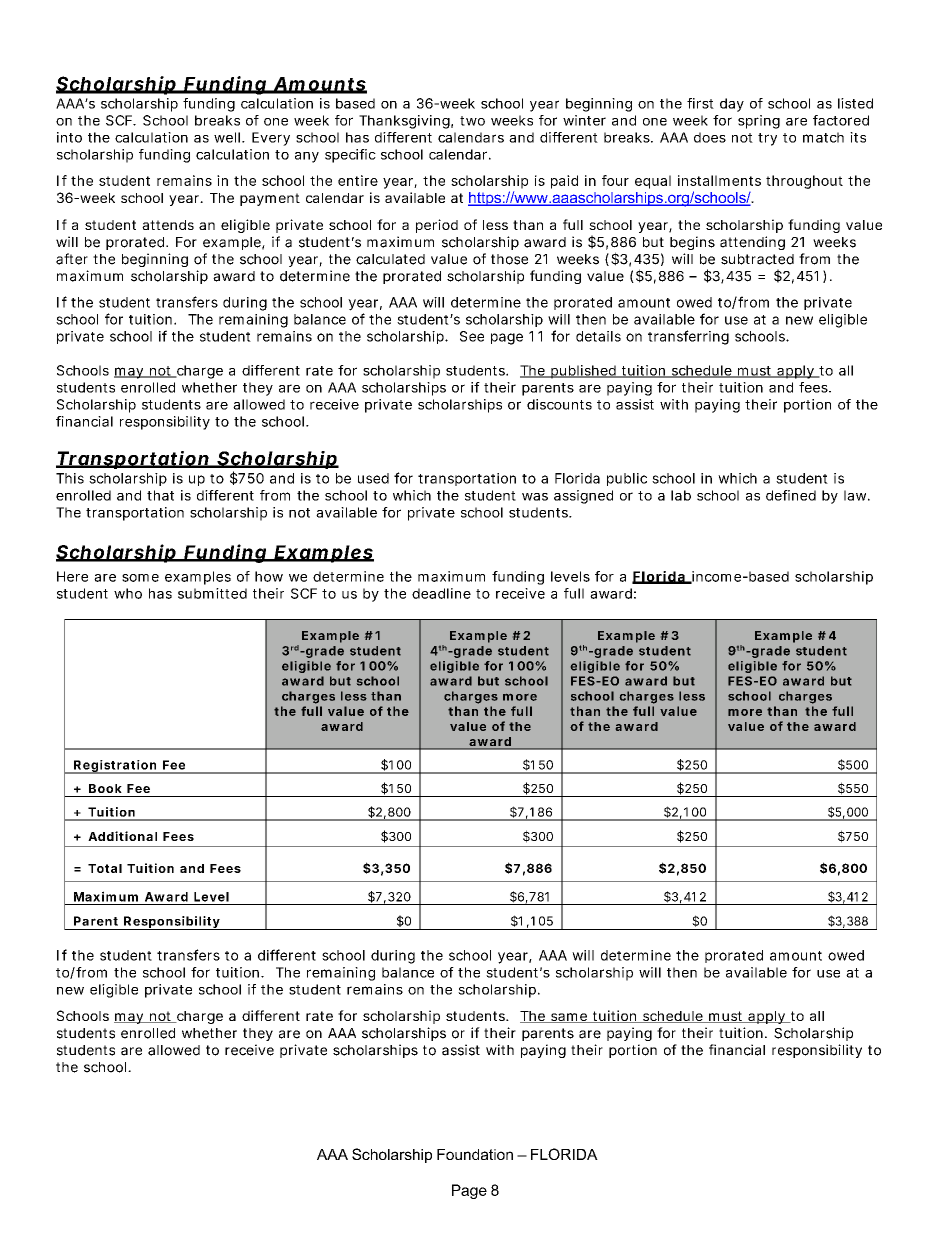 The width and height of the screenshot is (952, 1233). I want to click on that, so click(160, 495).
